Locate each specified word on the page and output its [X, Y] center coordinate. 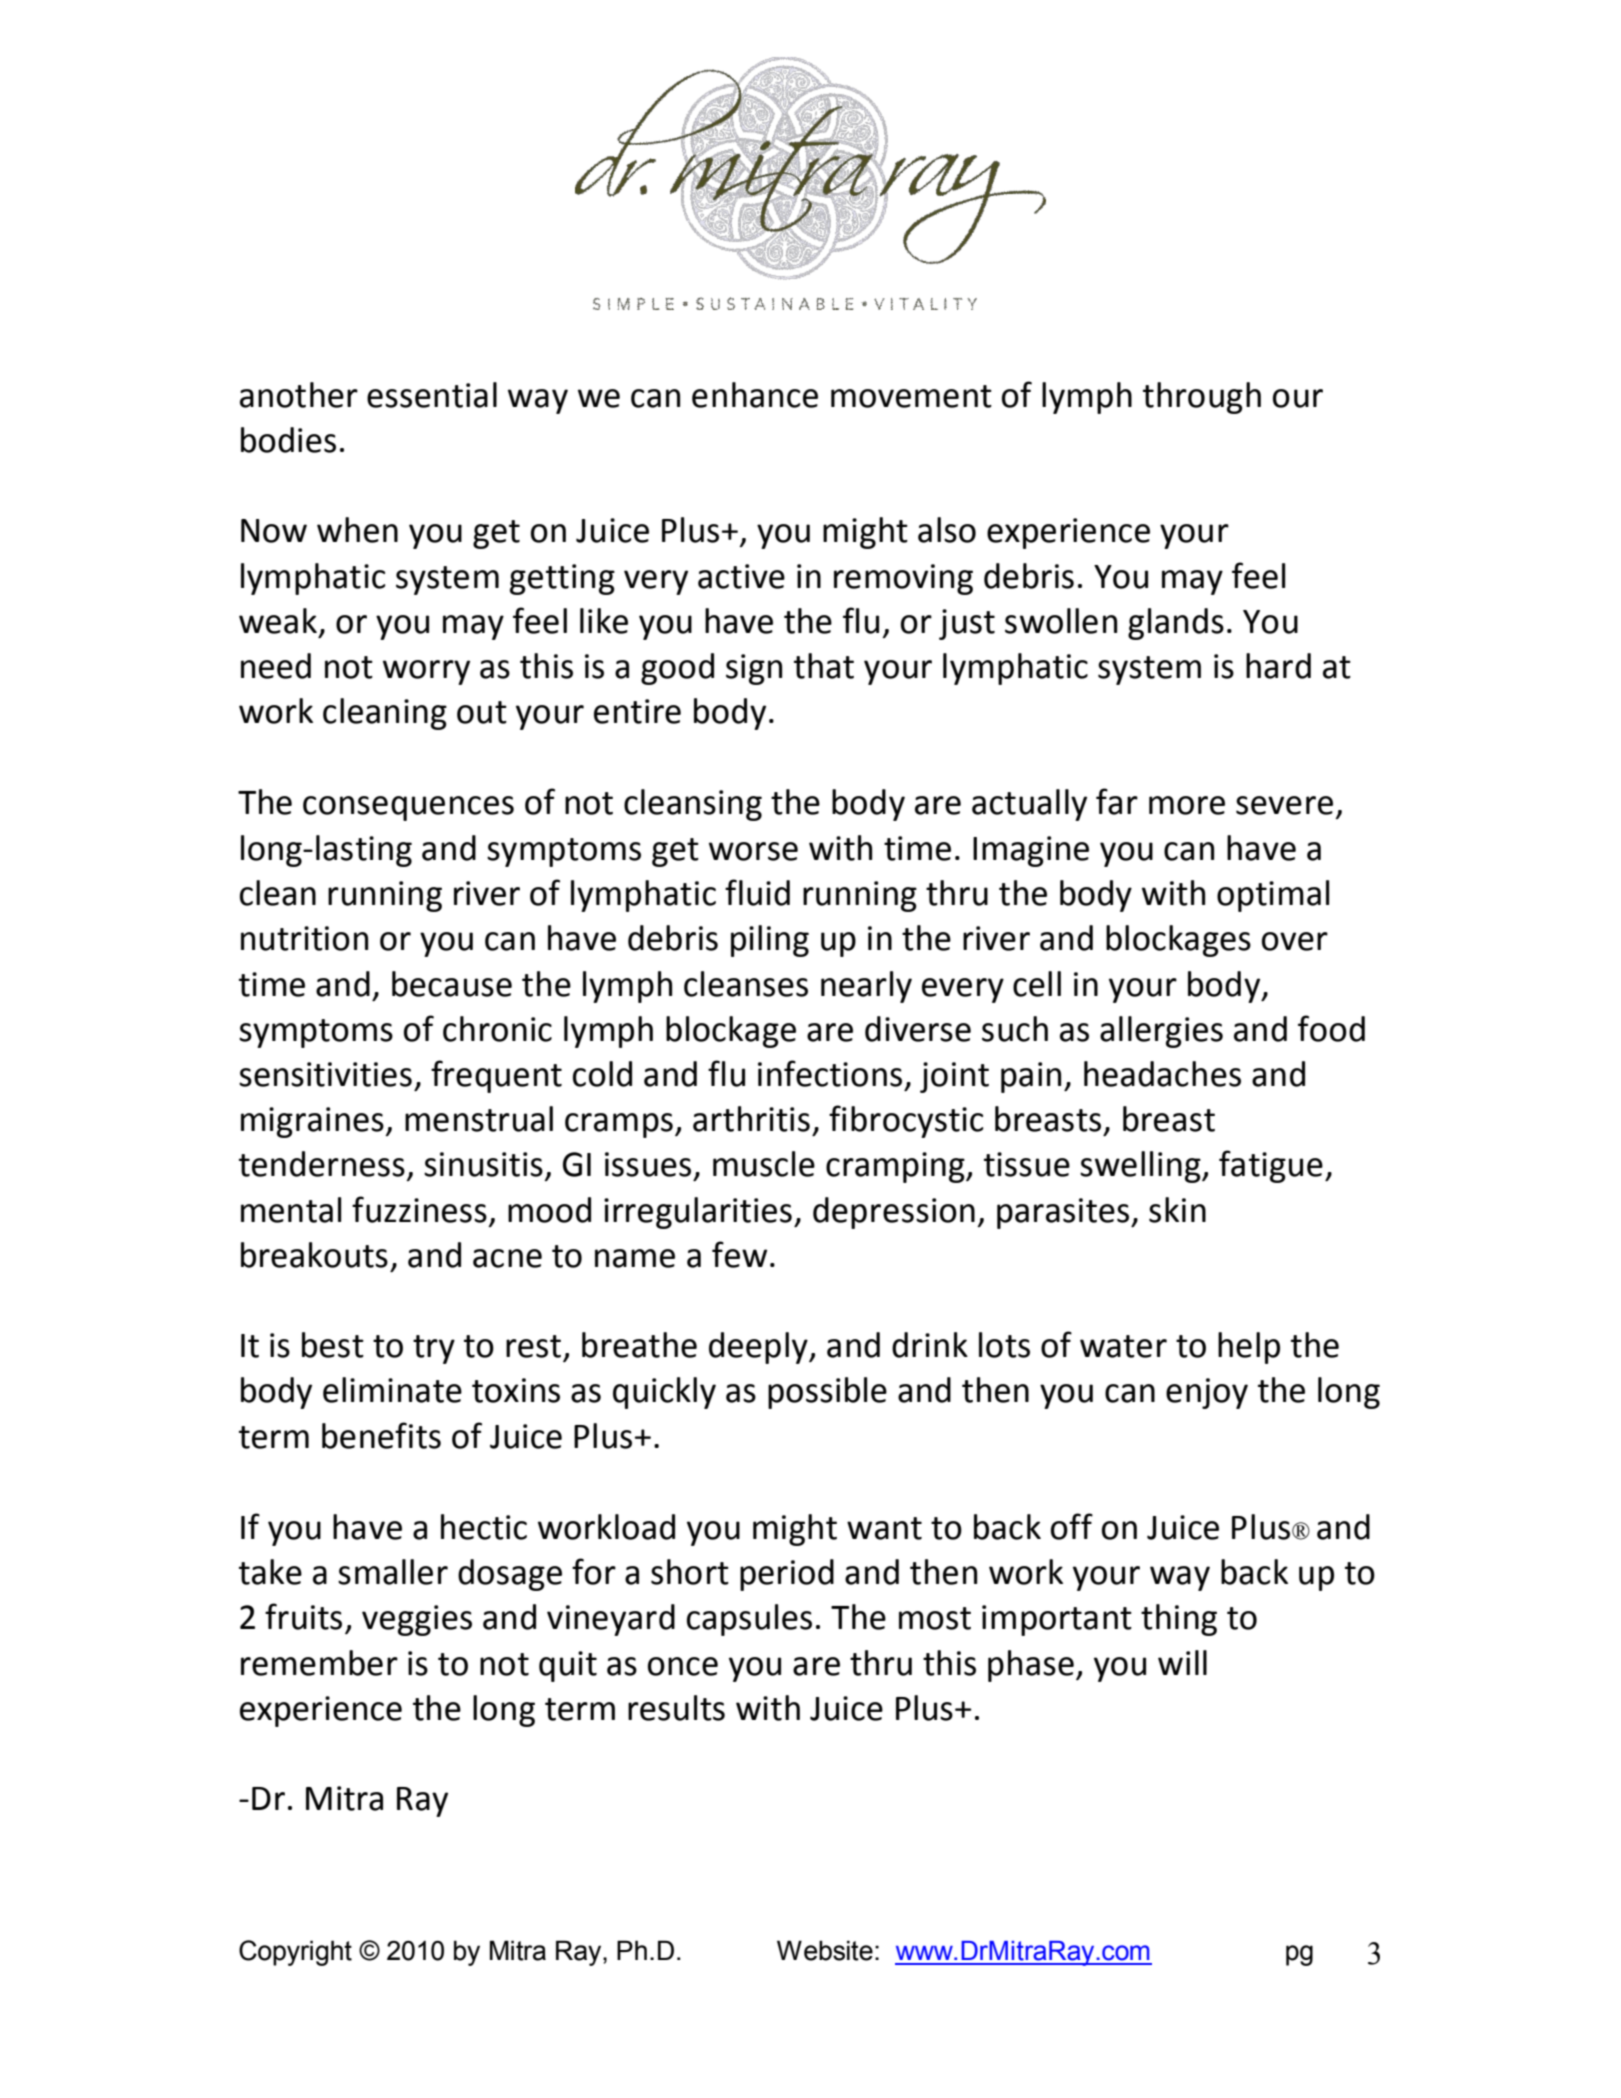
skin [1177, 1210]
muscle [764, 1164]
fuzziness [419, 1209]
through [1202, 398]
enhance [755, 395]
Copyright [295, 1953]
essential [432, 395]
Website [825, 1950]
